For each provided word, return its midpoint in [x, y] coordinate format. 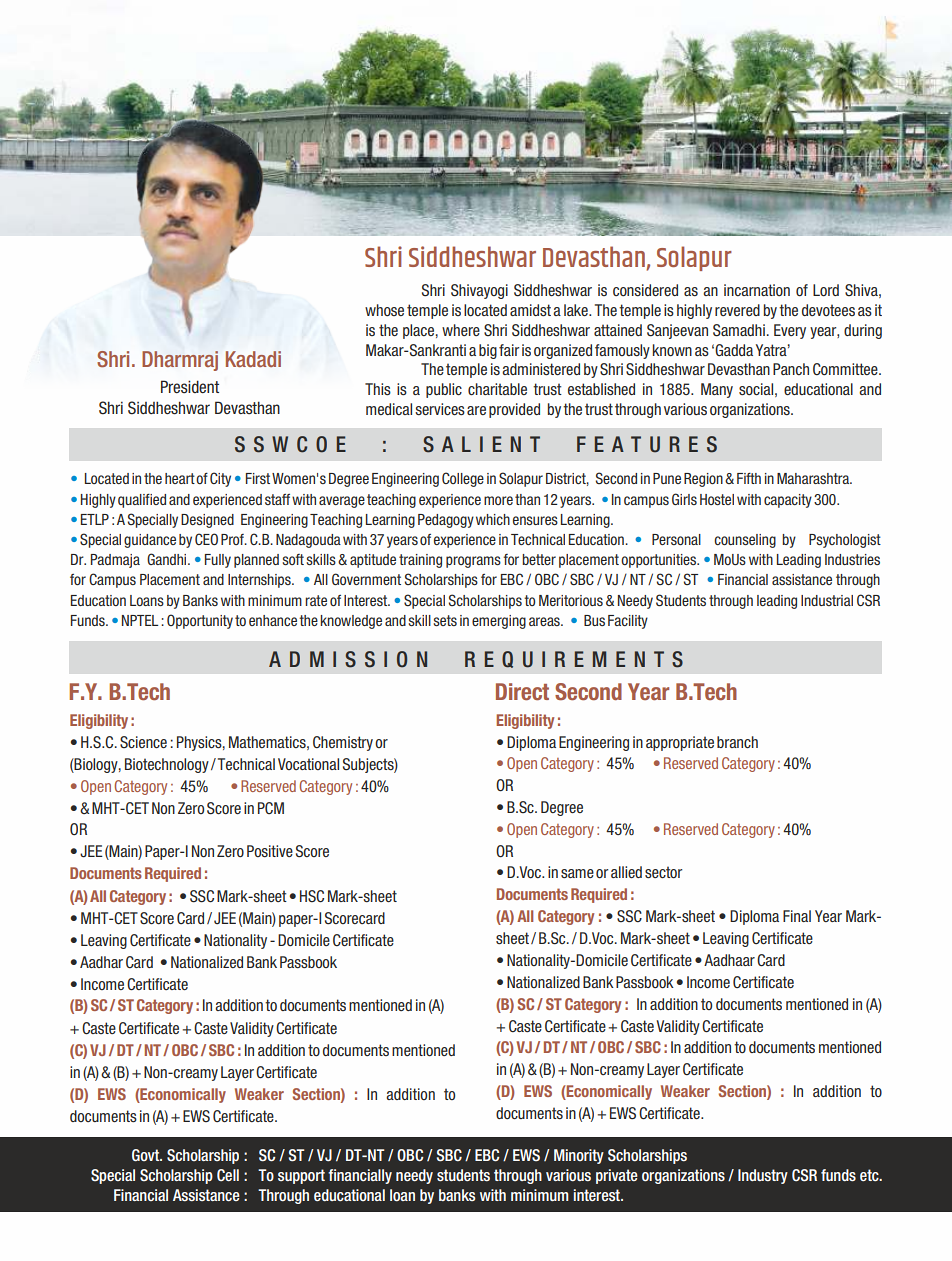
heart [180, 478]
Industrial [827, 600]
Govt [147, 1155]
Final [797, 916]
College [463, 479]
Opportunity [200, 621]
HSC [312, 896]
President [190, 386]
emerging [499, 622]
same [577, 873]
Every [790, 331]
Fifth [749, 478]
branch [737, 742]
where [461, 330]
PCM [271, 808]
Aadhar [101, 962]
